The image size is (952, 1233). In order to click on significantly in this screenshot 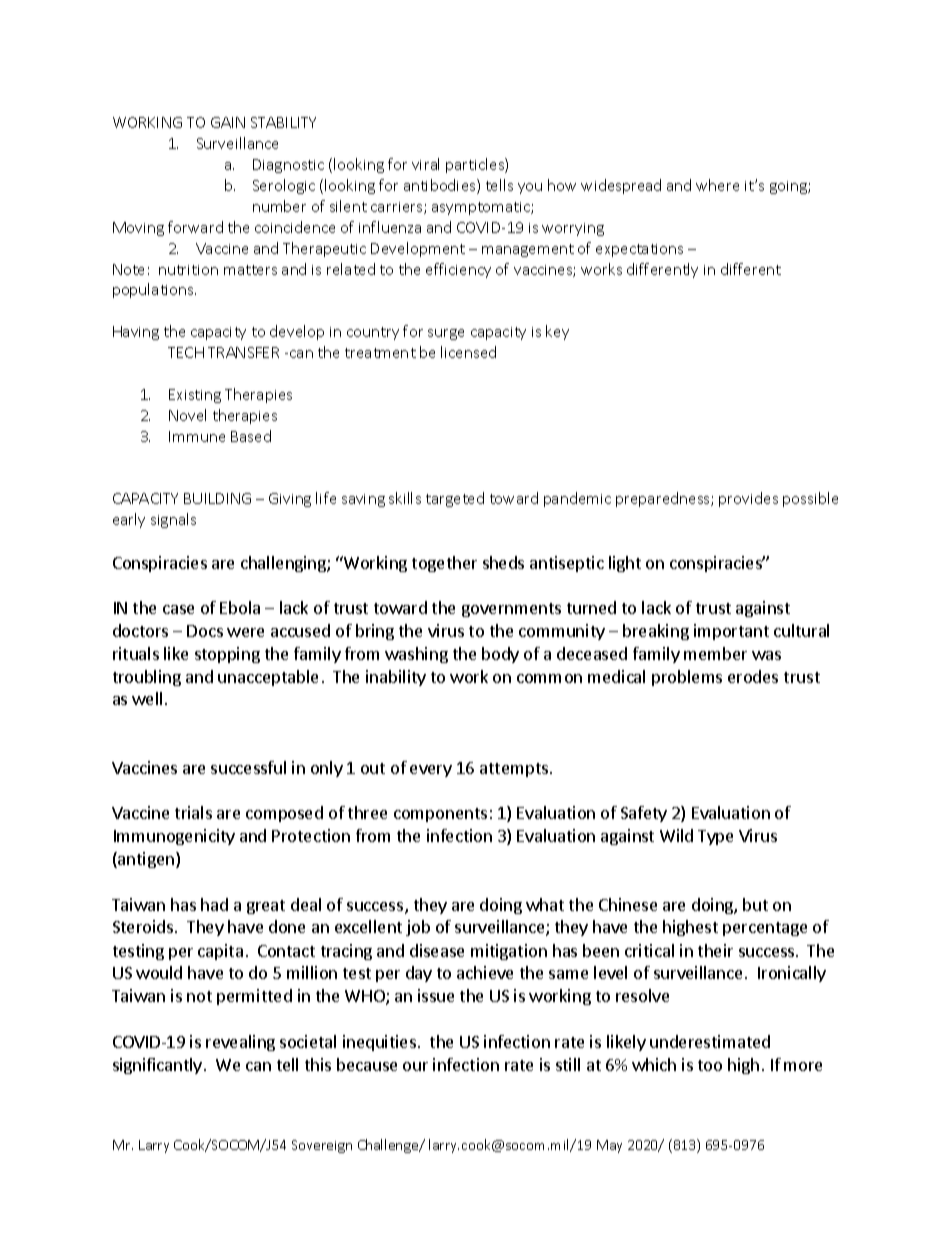, I will do `click(157, 1066)`.
